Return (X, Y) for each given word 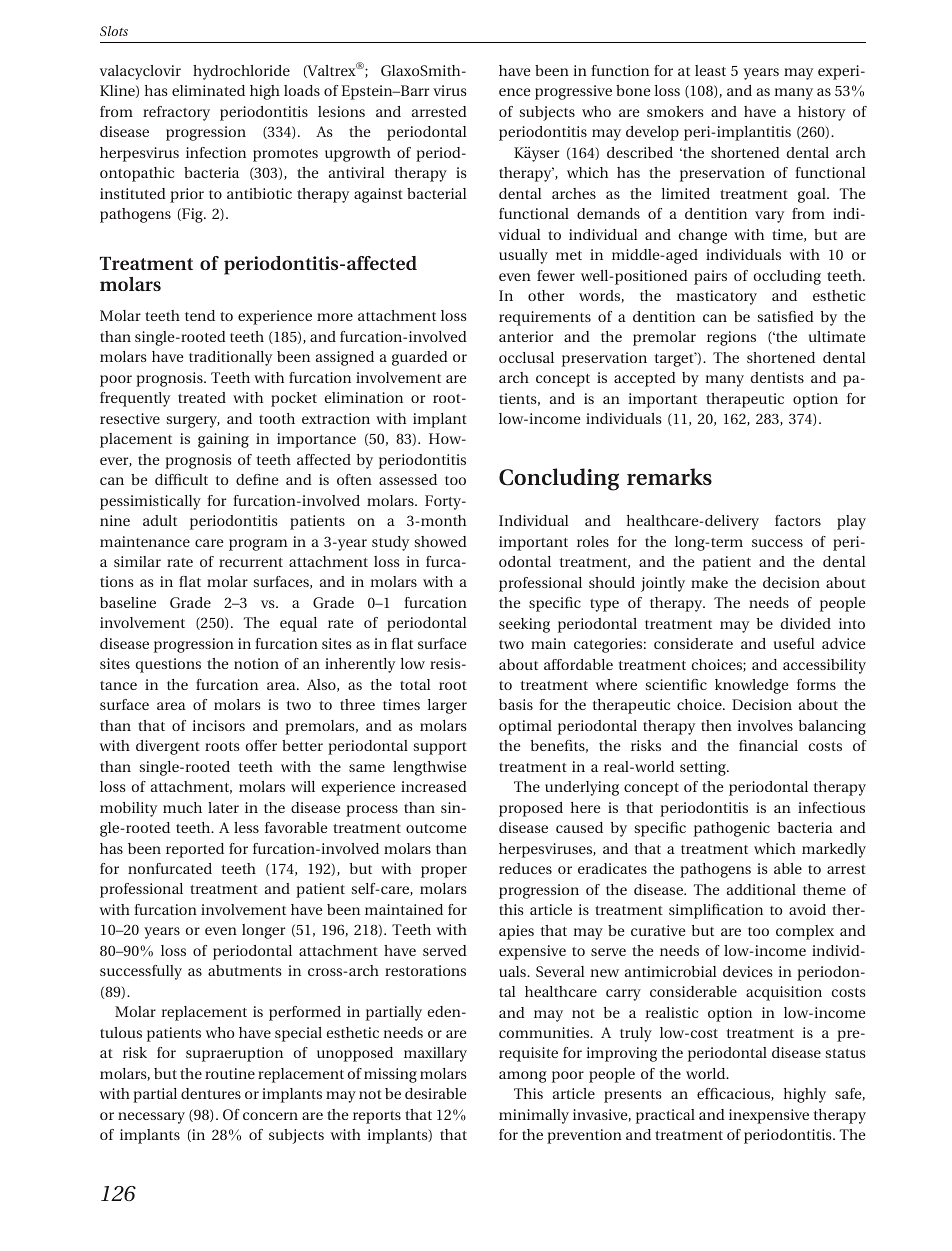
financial (768, 745)
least (710, 70)
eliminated (208, 90)
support (440, 748)
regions (731, 338)
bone (633, 90)
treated (202, 397)
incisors (218, 725)
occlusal (526, 357)
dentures (211, 1093)
